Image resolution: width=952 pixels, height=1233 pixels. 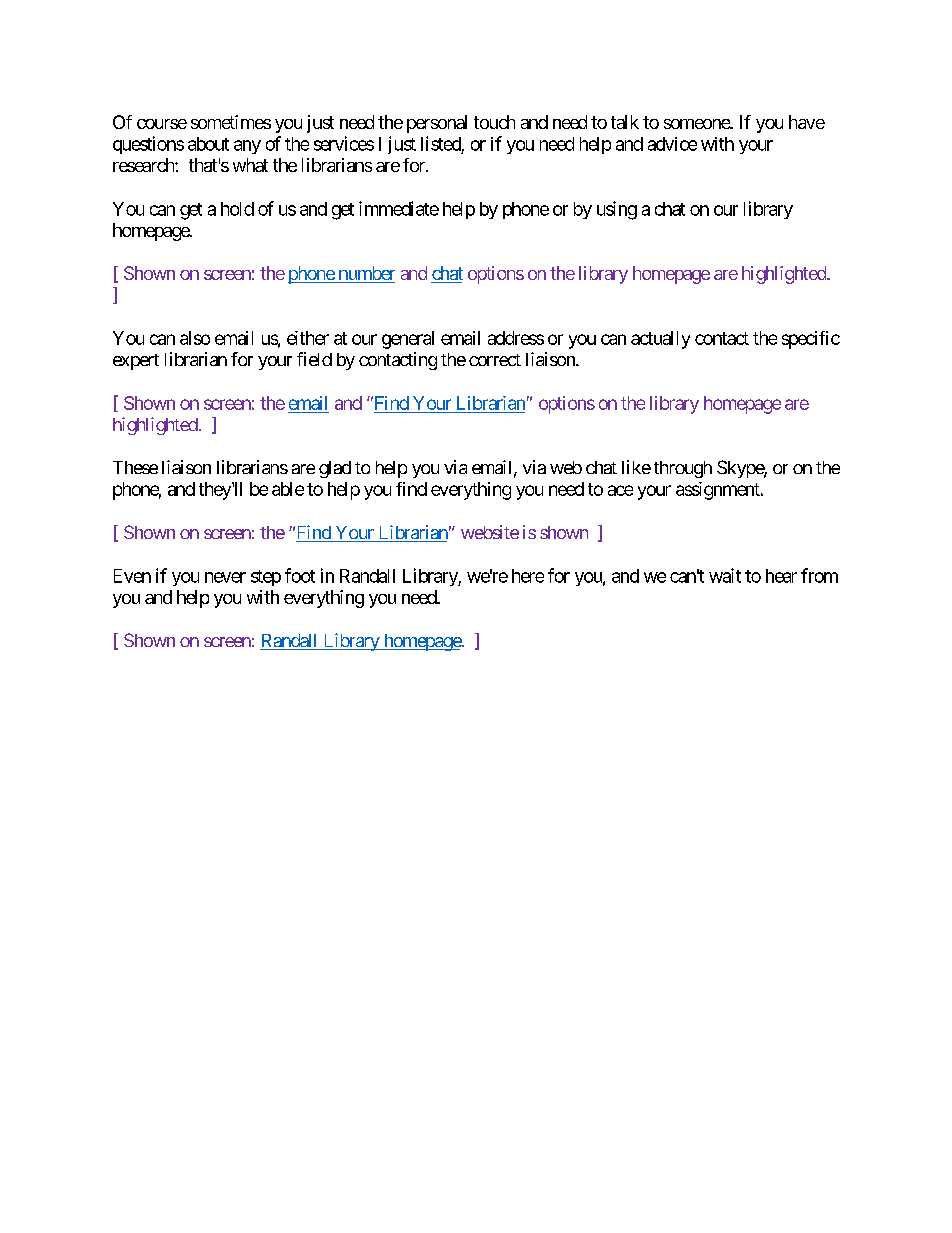 What do you see at coordinates (135, 467) in the page?
I see `These` at bounding box center [135, 467].
